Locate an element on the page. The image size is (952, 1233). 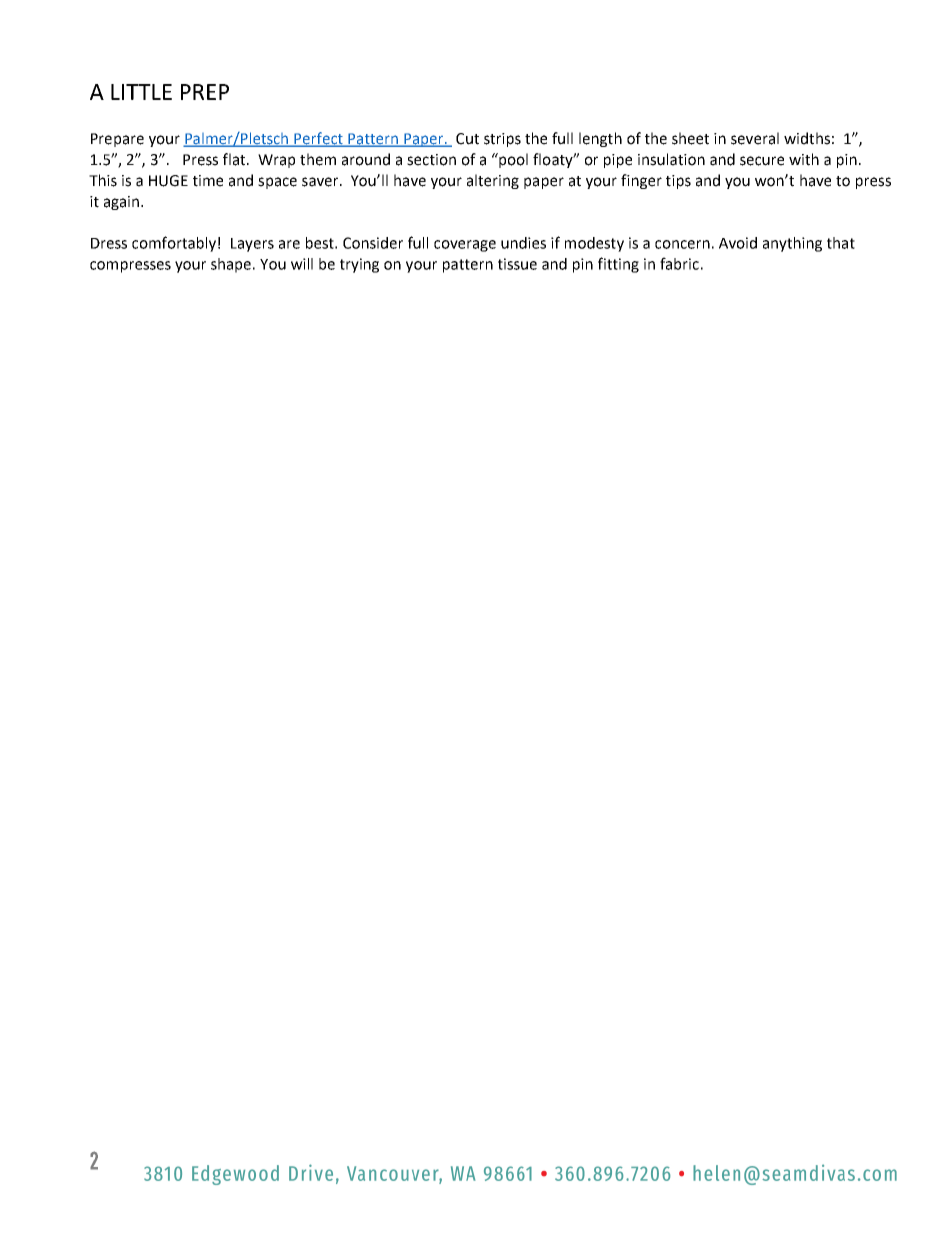
secure is located at coordinates (762, 161).
